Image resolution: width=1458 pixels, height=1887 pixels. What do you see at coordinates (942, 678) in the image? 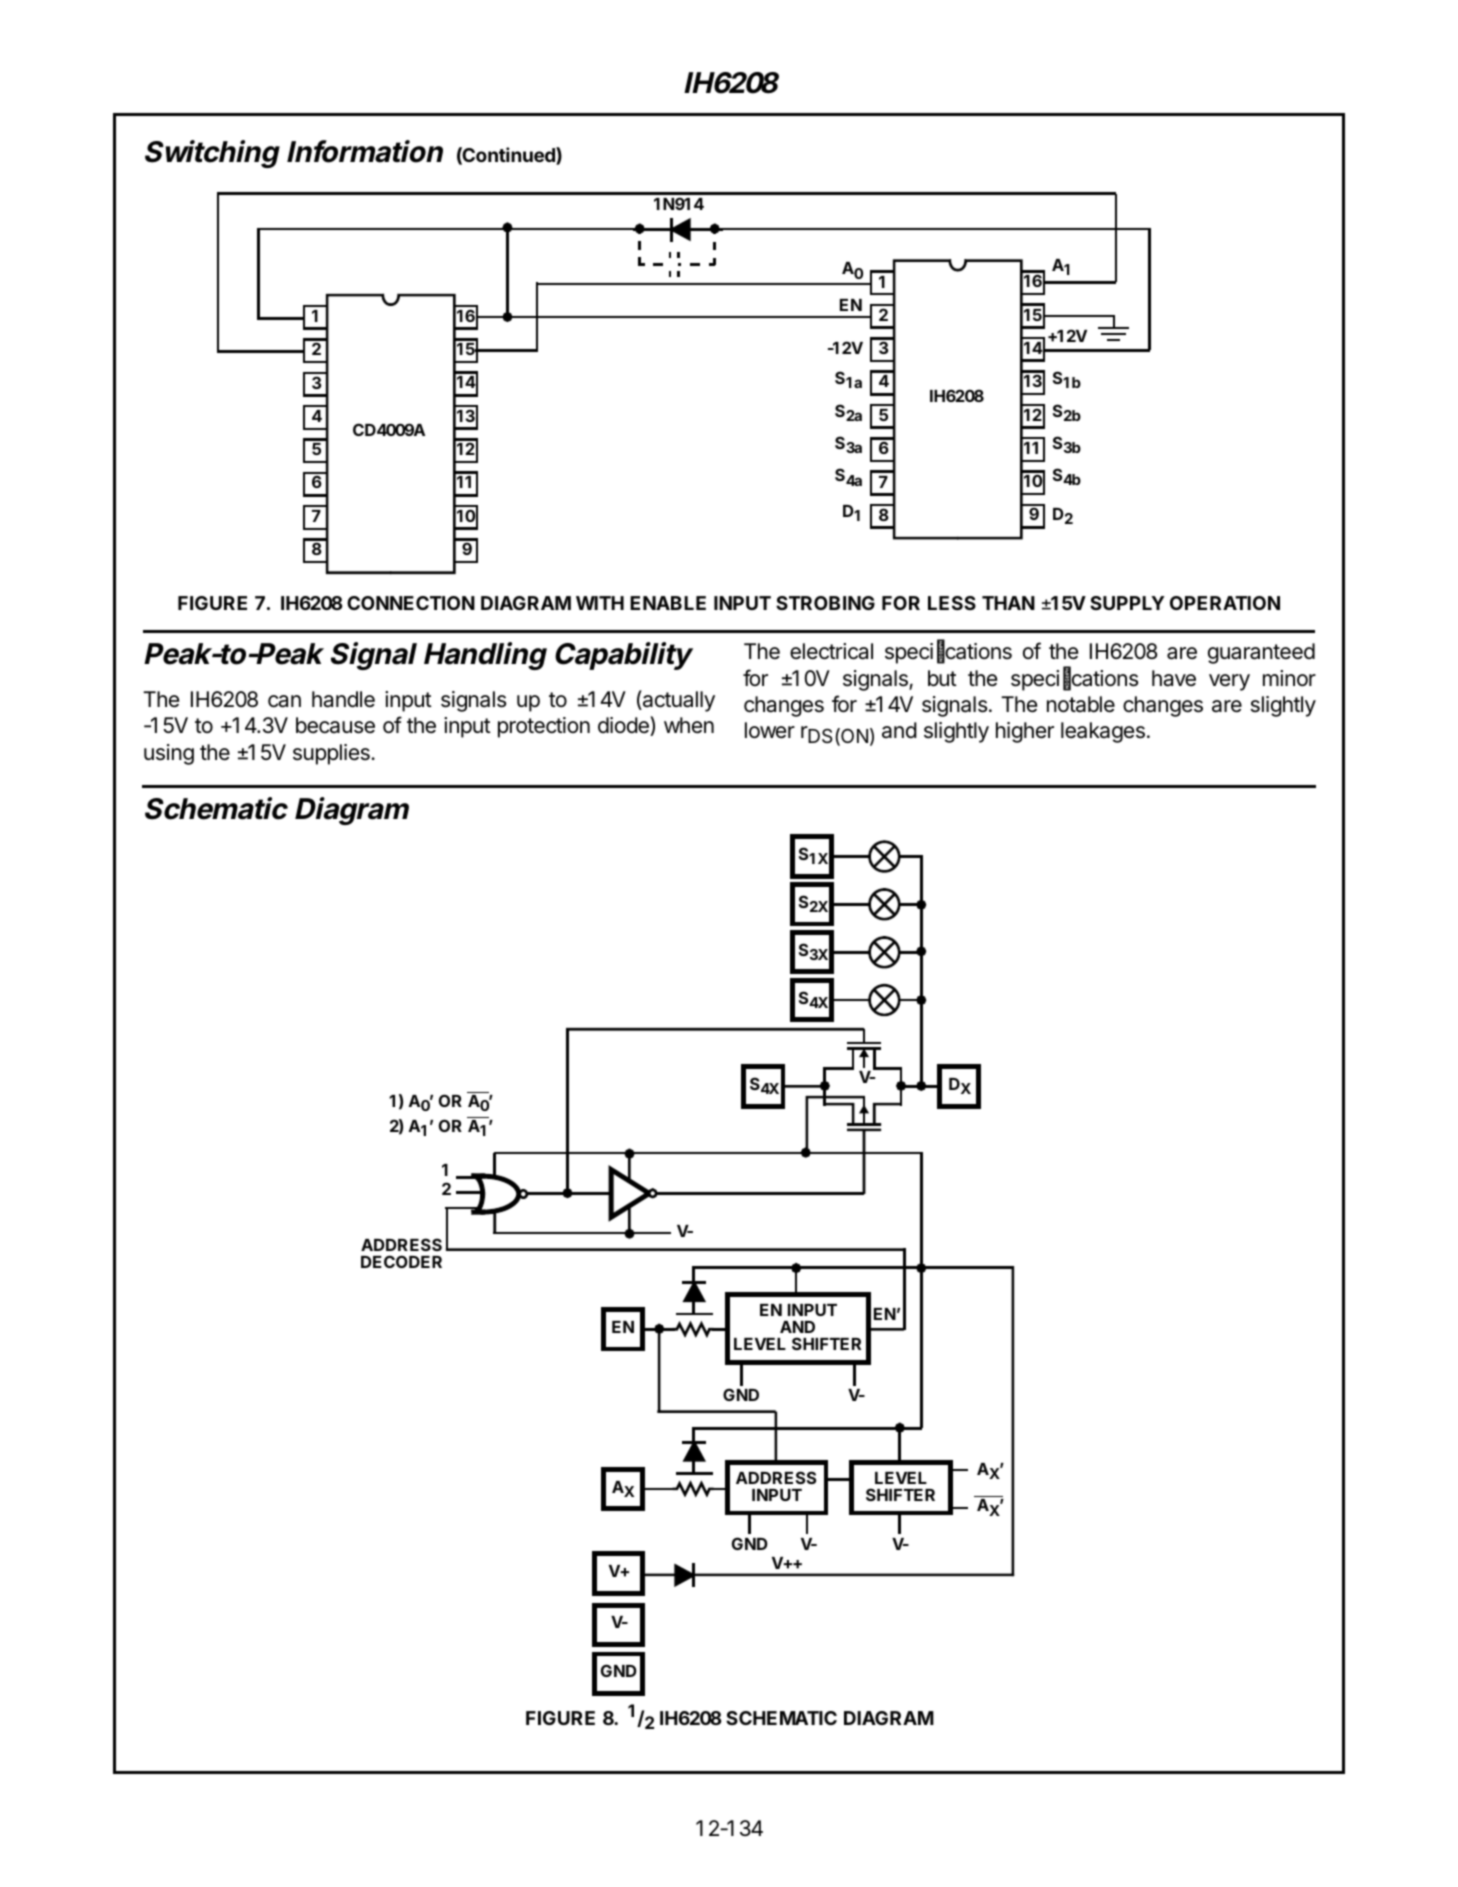
I see `but` at bounding box center [942, 678].
